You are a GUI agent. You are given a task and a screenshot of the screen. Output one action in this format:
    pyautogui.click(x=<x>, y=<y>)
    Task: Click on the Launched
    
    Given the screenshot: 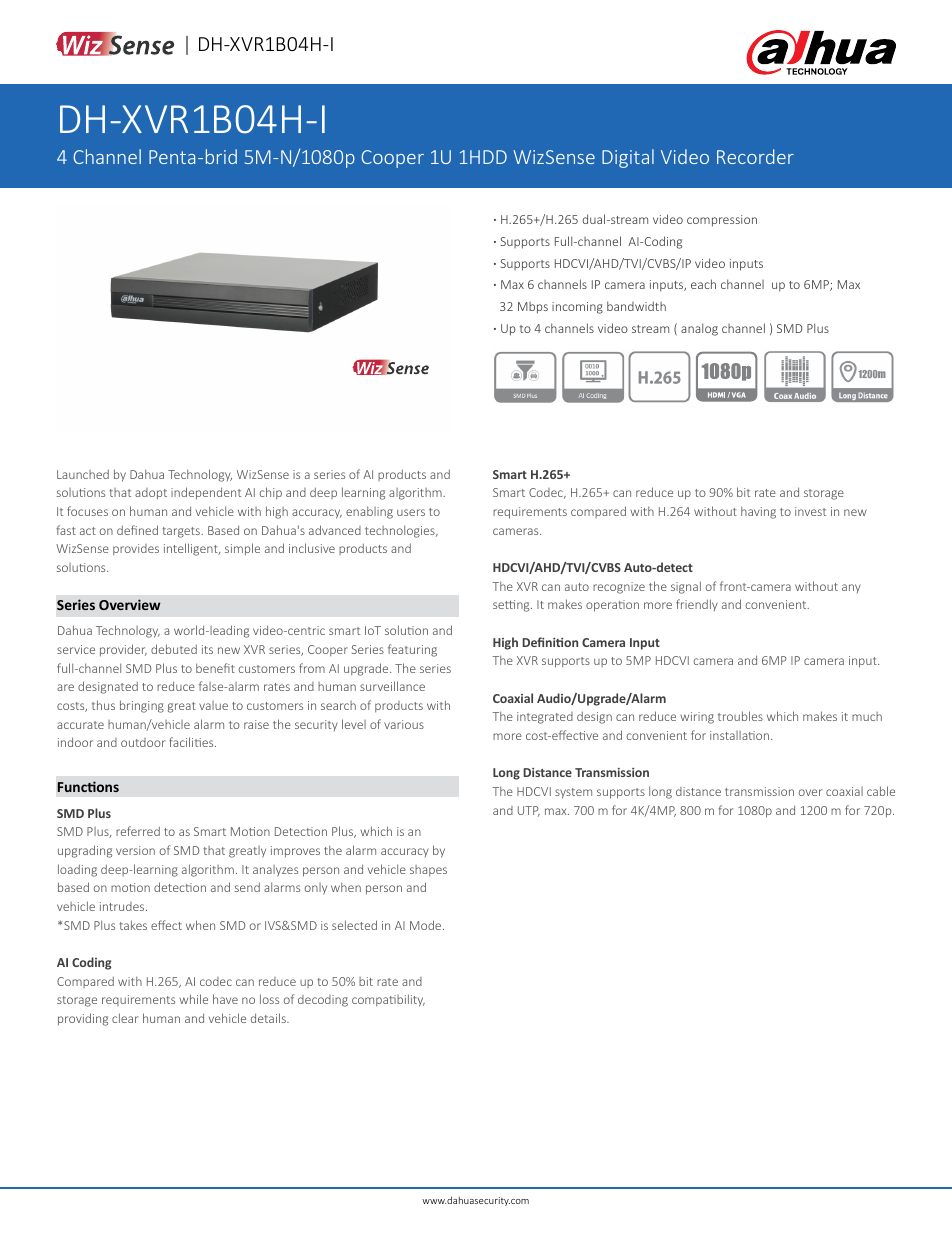 What is the action you would take?
    pyautogui.click(x=83, y=474)
